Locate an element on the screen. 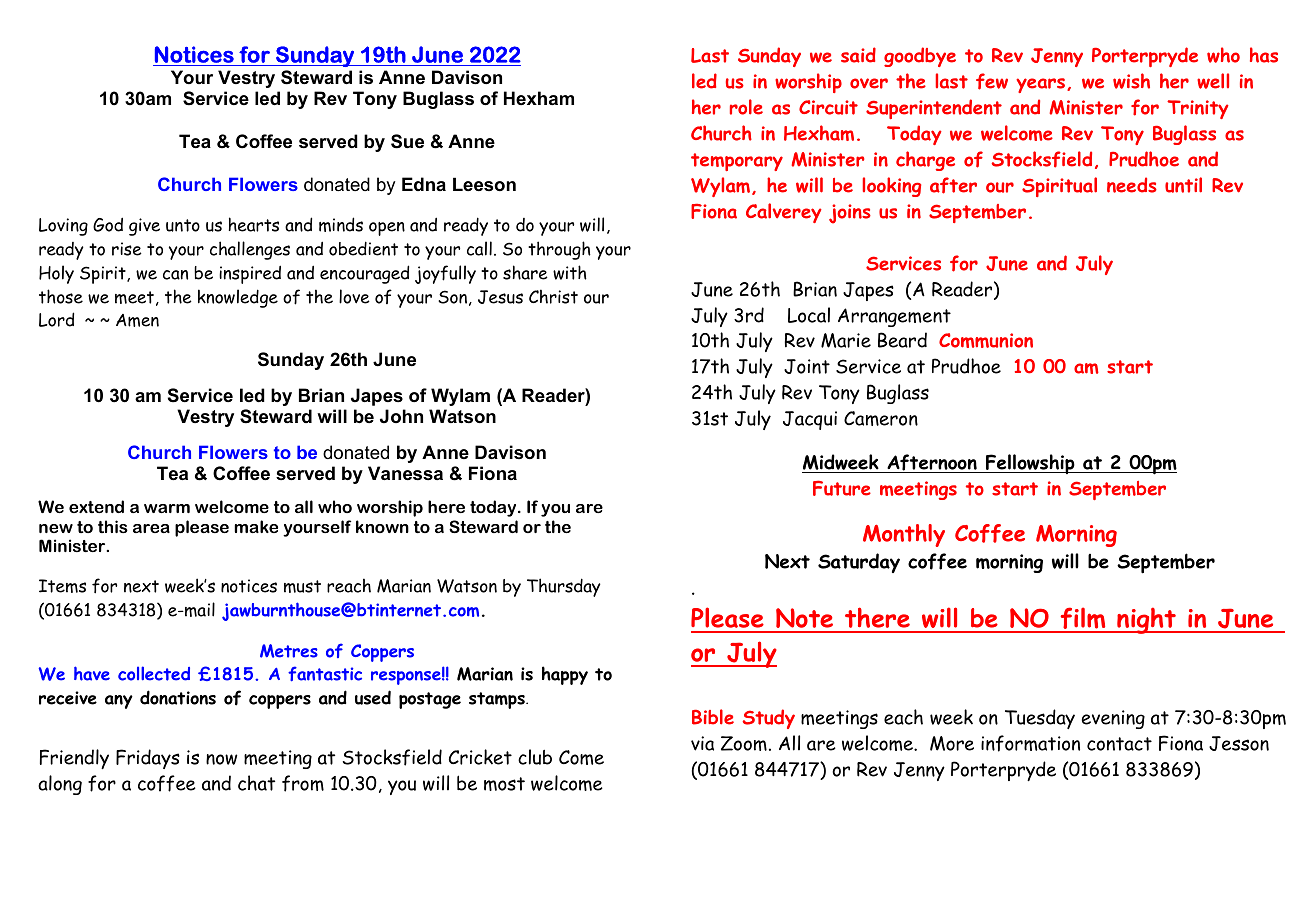 The width and height of the screenshot is (1308, 924). Jacqui is located at coordinates (810, 420).
